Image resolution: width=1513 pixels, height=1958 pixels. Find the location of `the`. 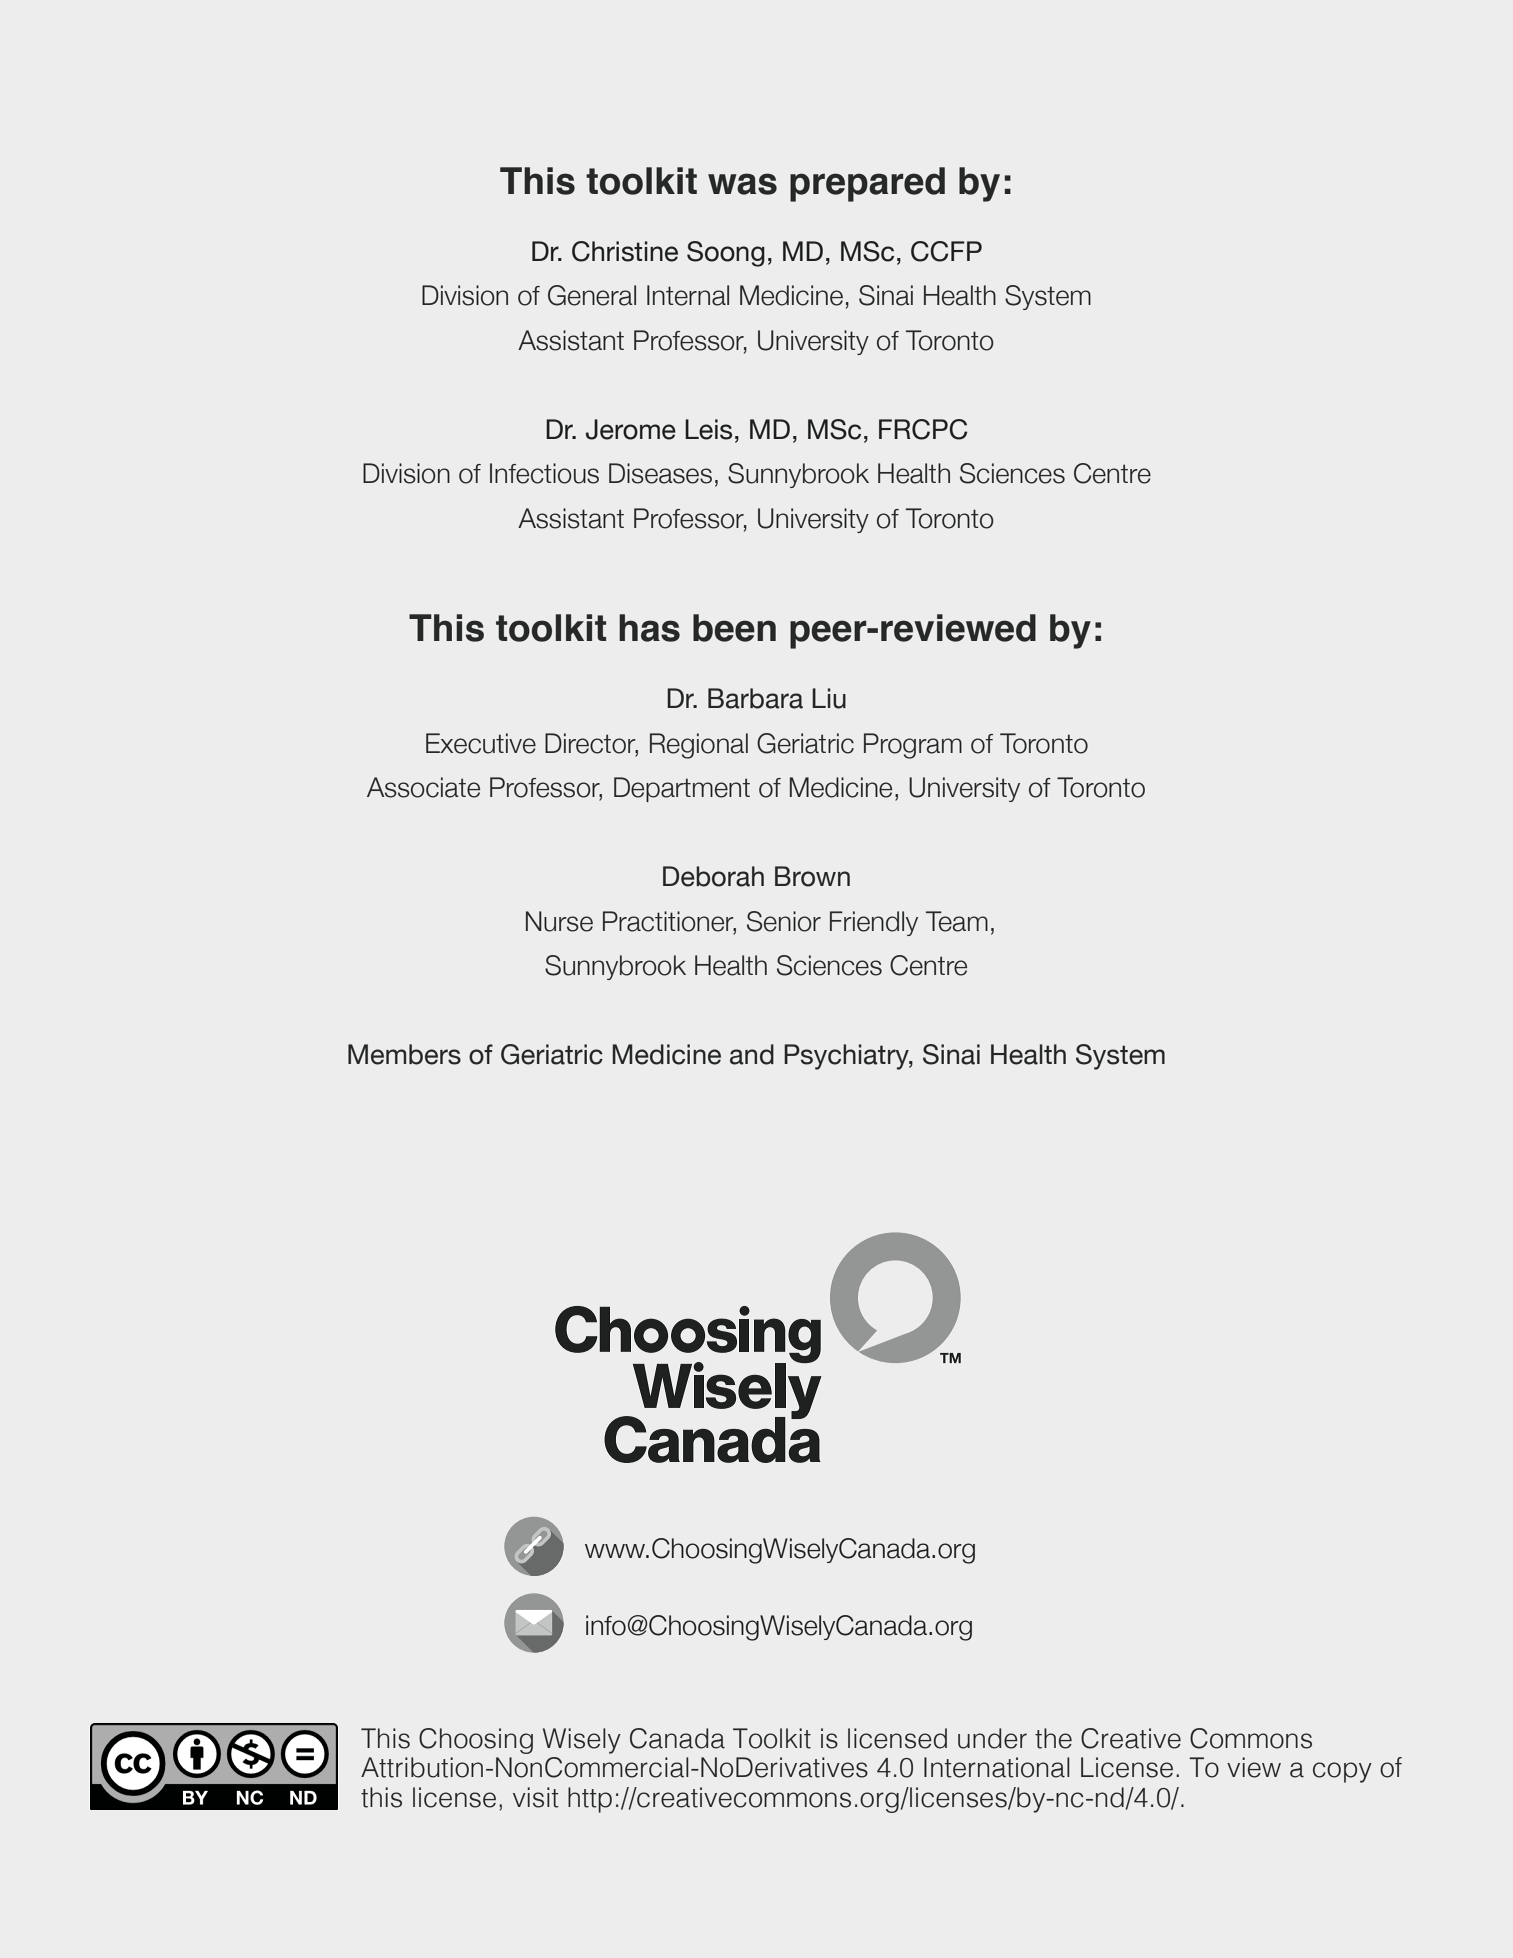

the is located at coordinates (1053, 1738).
